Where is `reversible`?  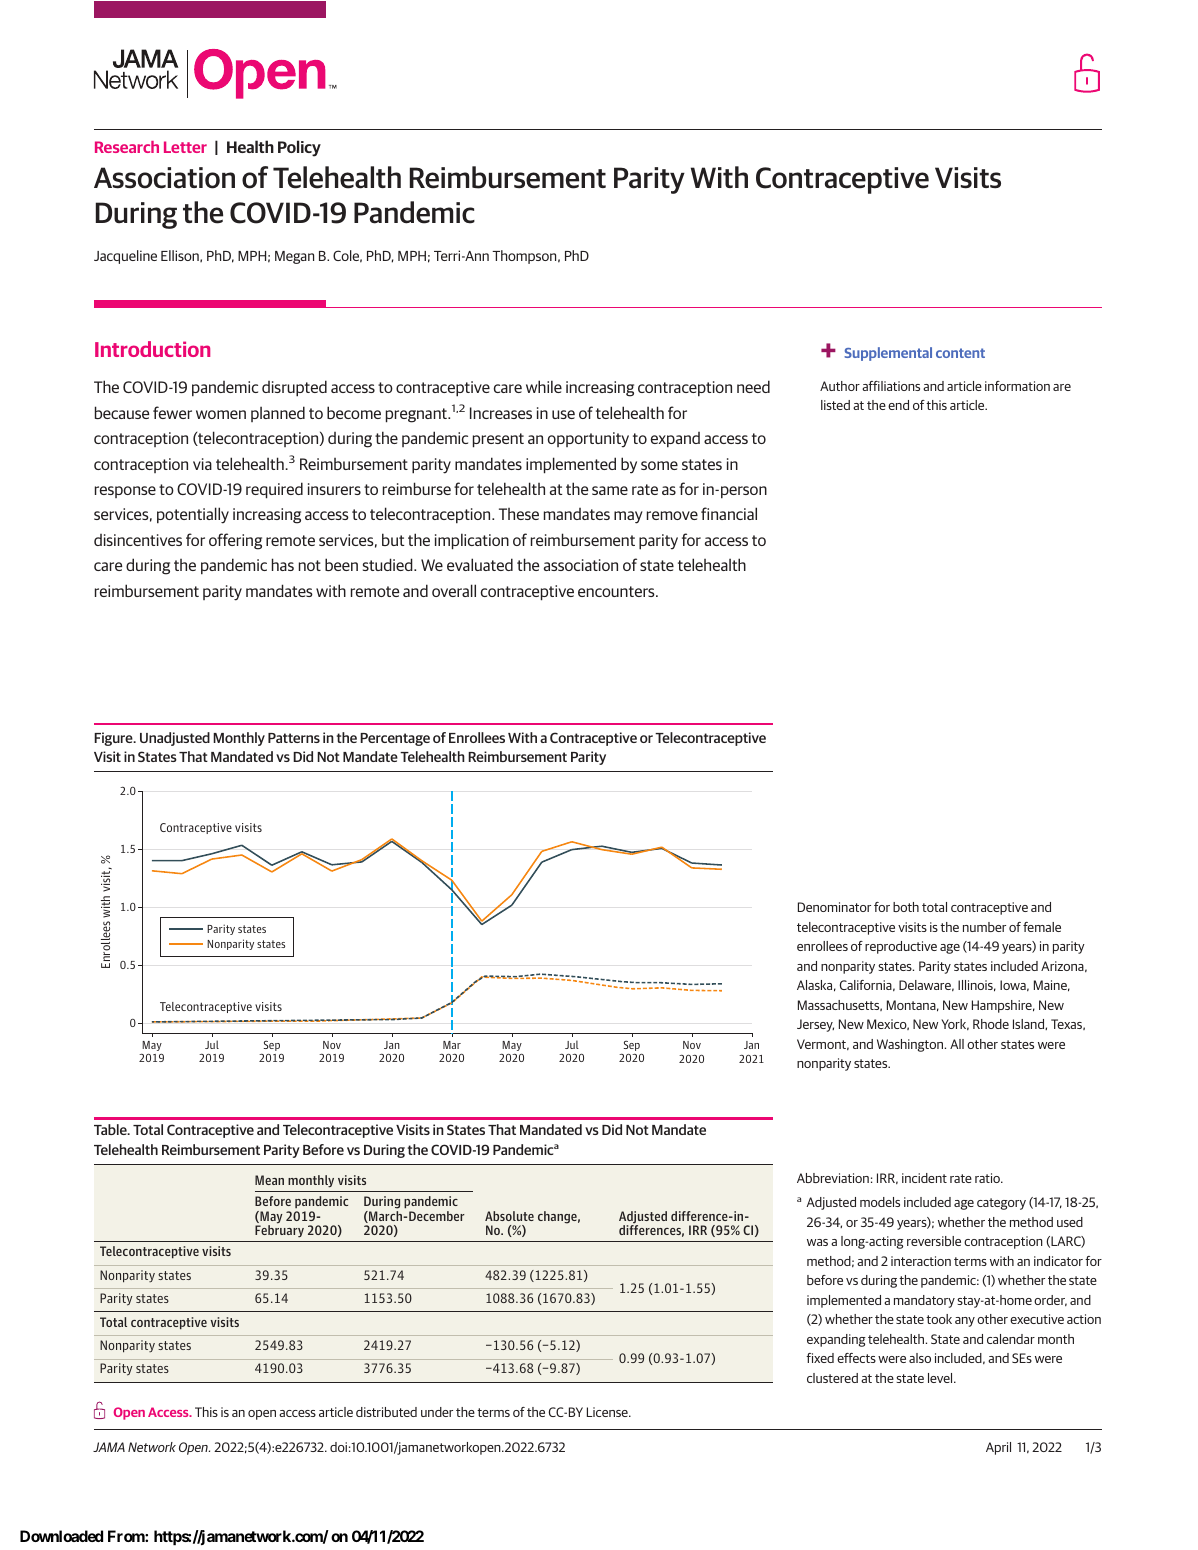
reversible is located at coordinates (934, 1241).
